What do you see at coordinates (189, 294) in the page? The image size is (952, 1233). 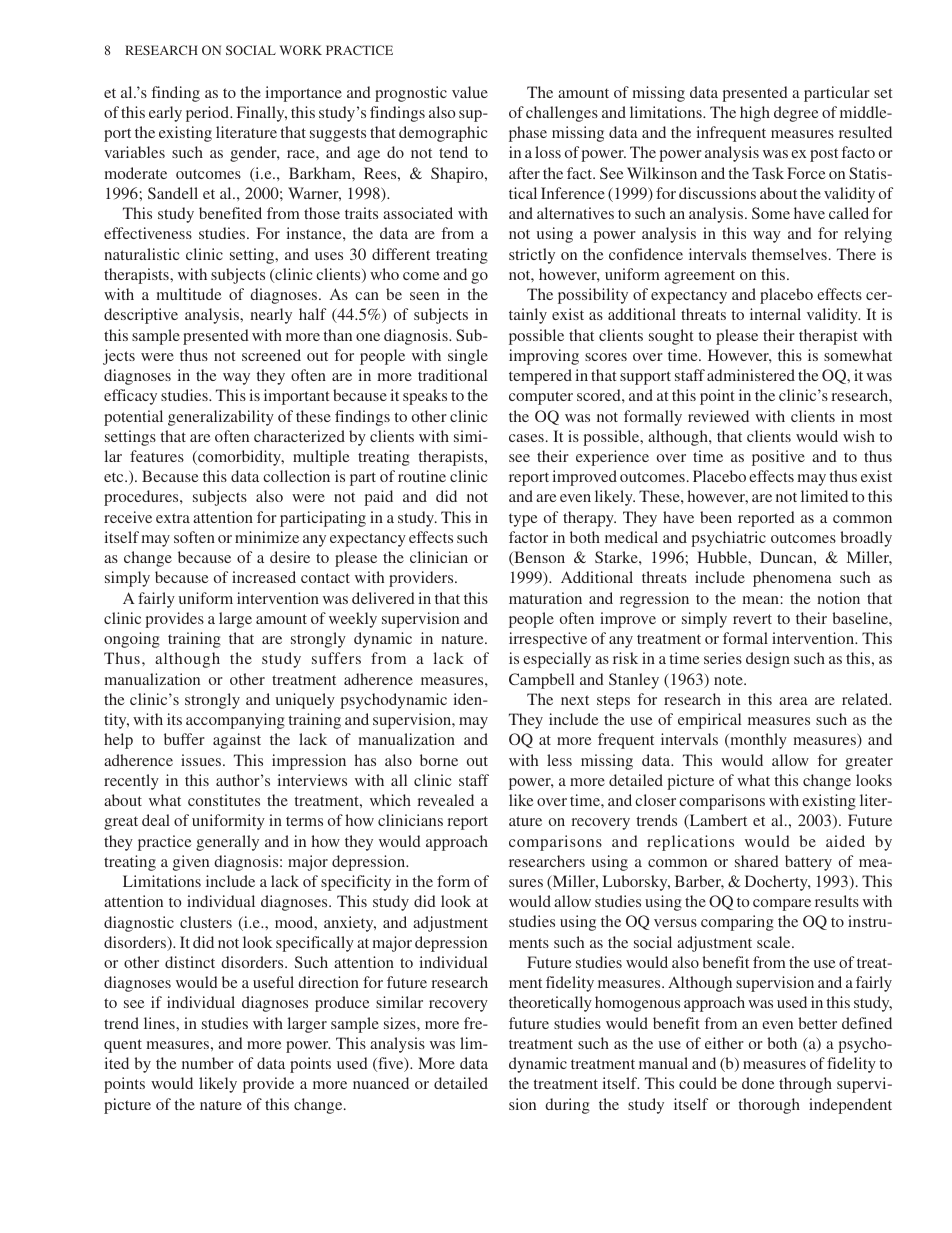 I see `multitude` at bounding box center [189, 294].
